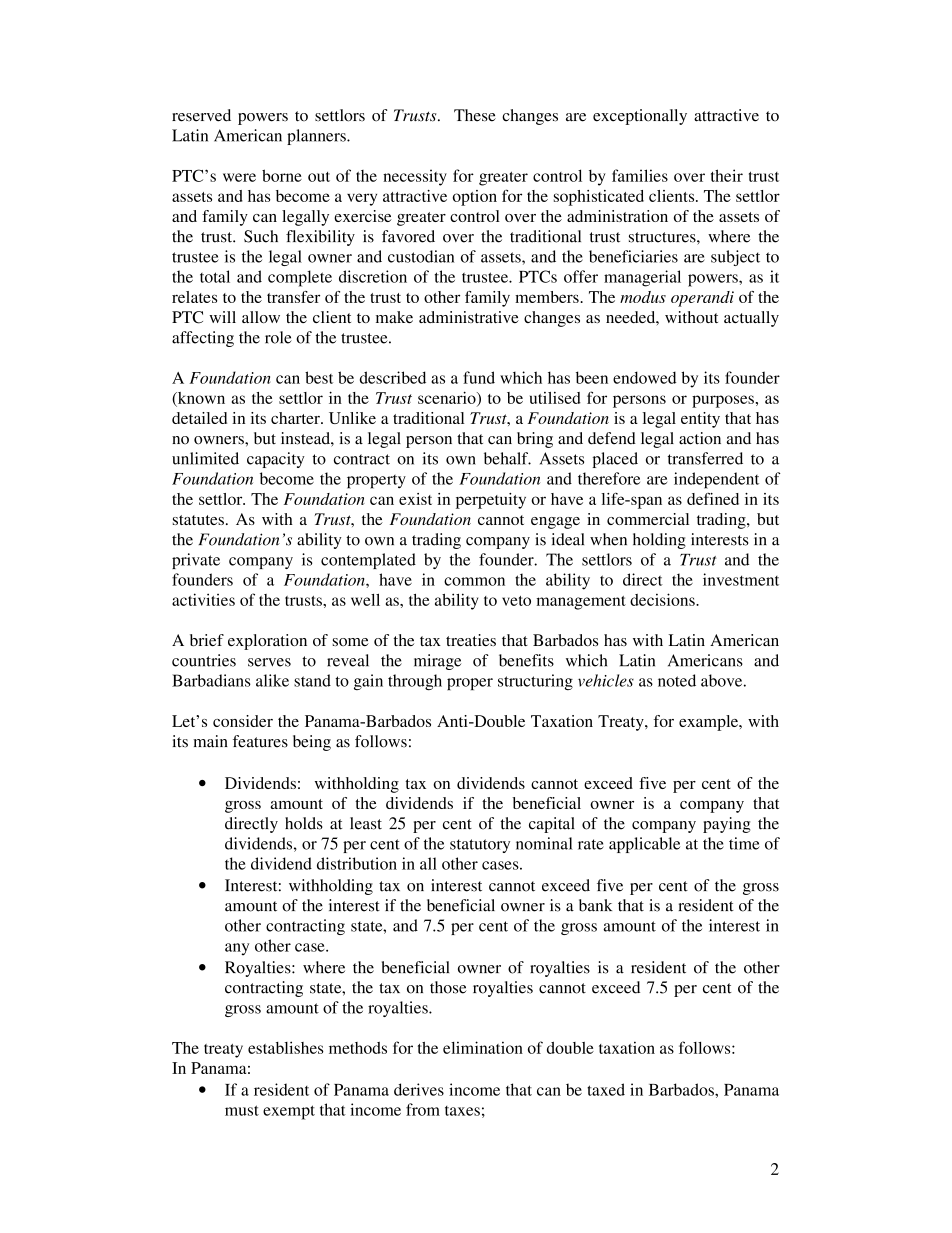 The height and width of the screenshot is (1233, 952). I want to click on borne, so click(282, 175).
